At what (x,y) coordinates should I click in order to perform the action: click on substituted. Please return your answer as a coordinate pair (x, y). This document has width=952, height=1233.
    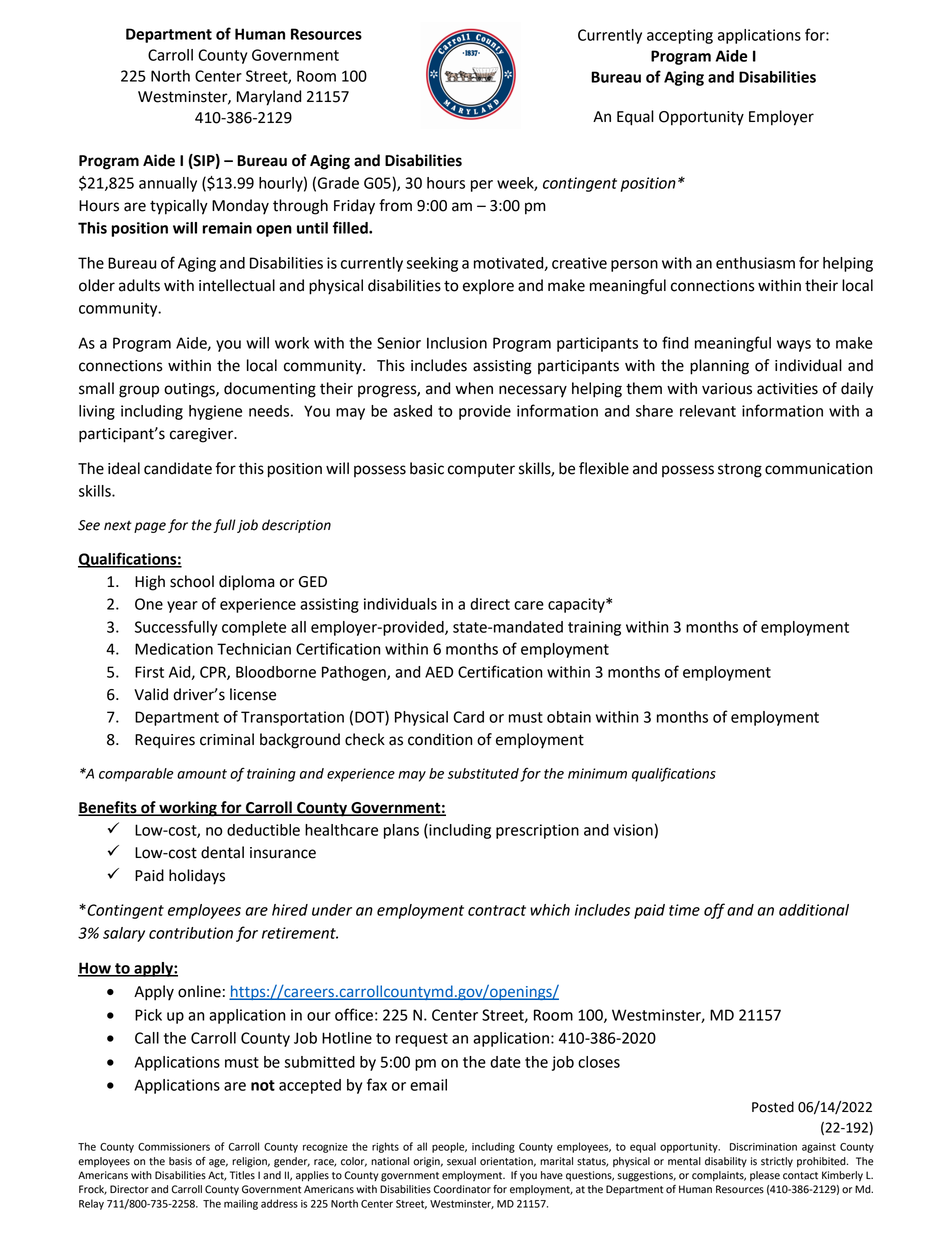
    Looking at the image, I should click on (483, 773).
